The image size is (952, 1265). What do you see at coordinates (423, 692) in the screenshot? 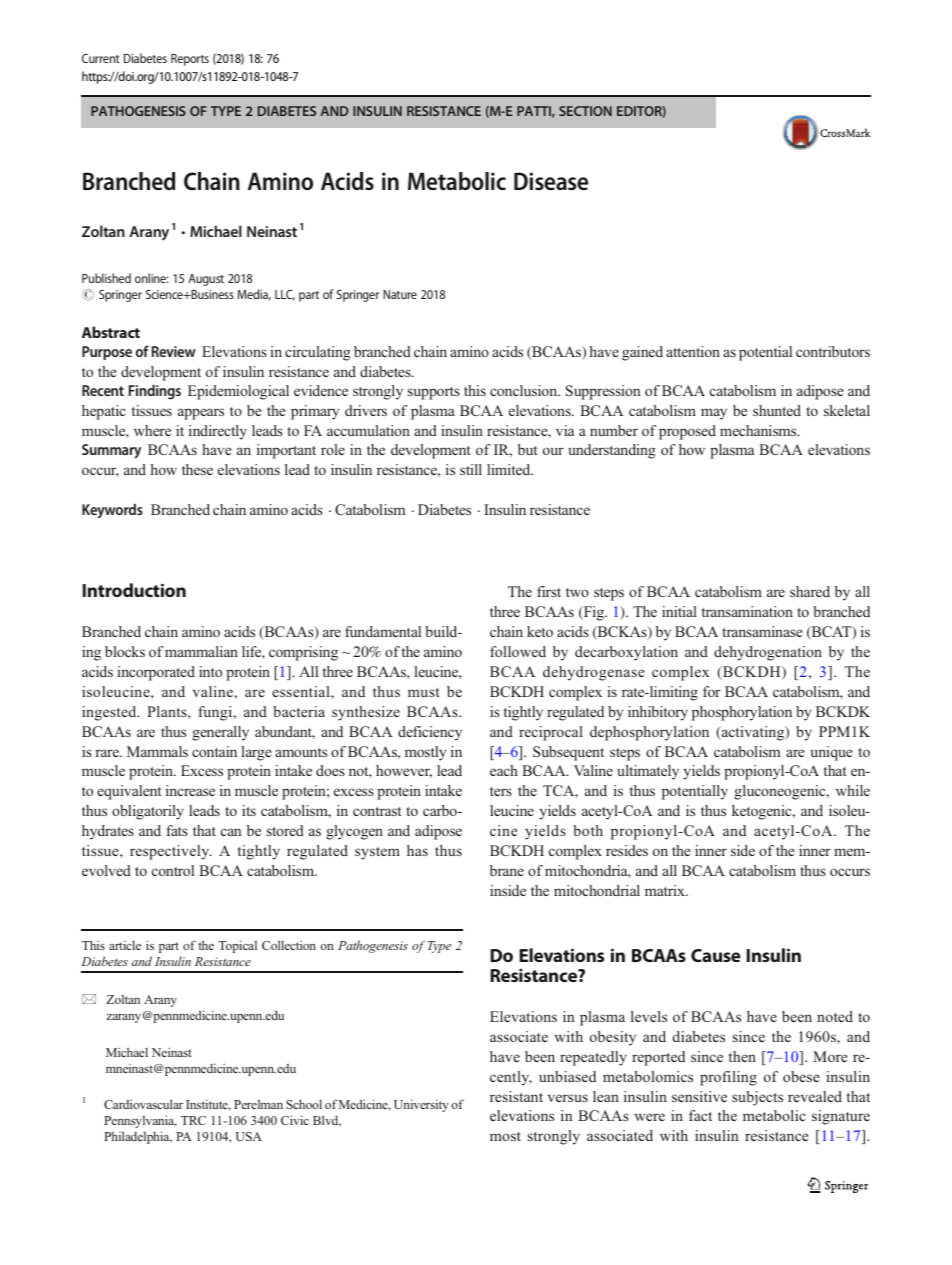
I see `must` at bounding box center [423, 692].
